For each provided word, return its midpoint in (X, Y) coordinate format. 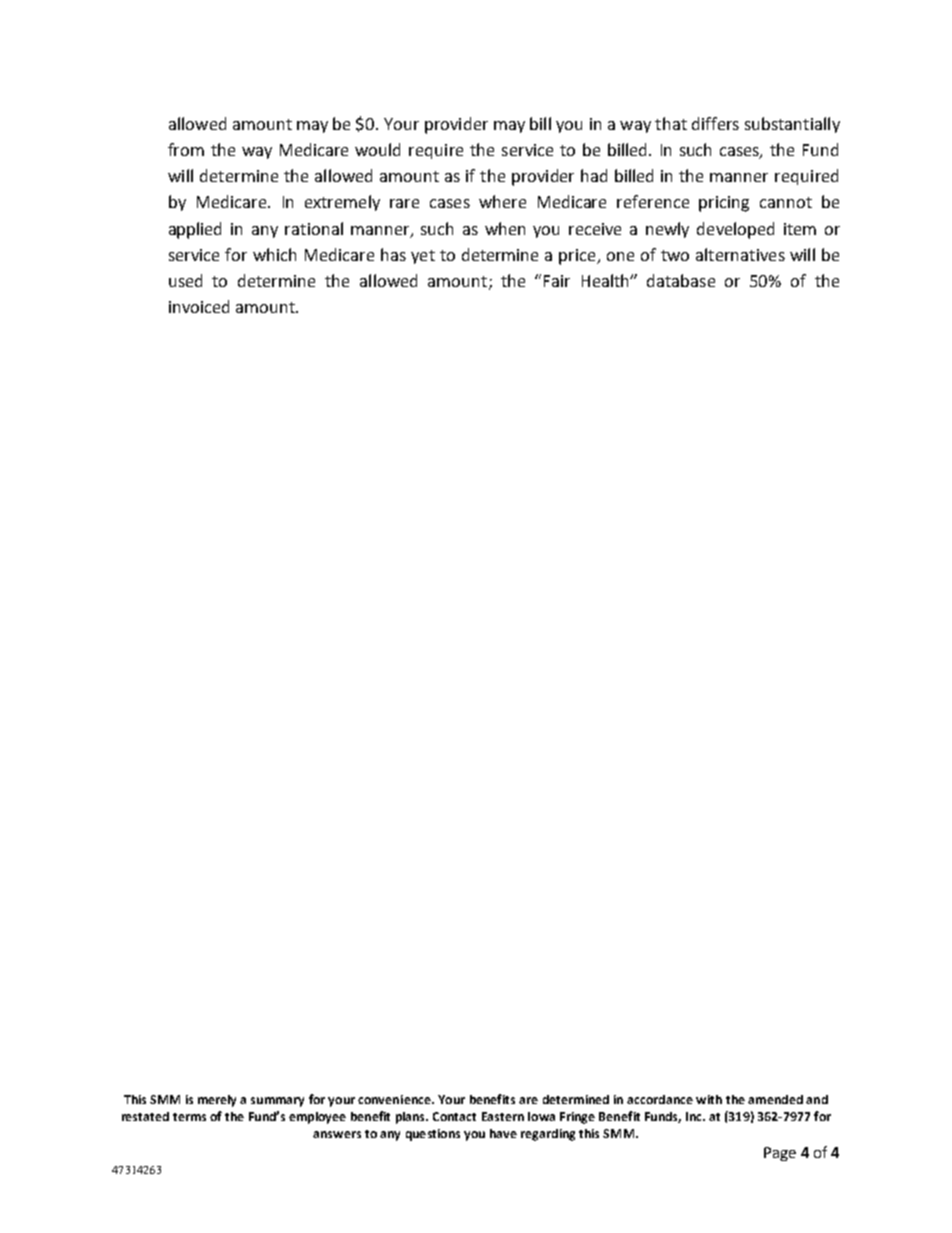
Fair (557, 281)
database (681, 280)
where (502, 201)
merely (217, 1101)
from (186, 149)
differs (715, 123)
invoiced (199, 306)
